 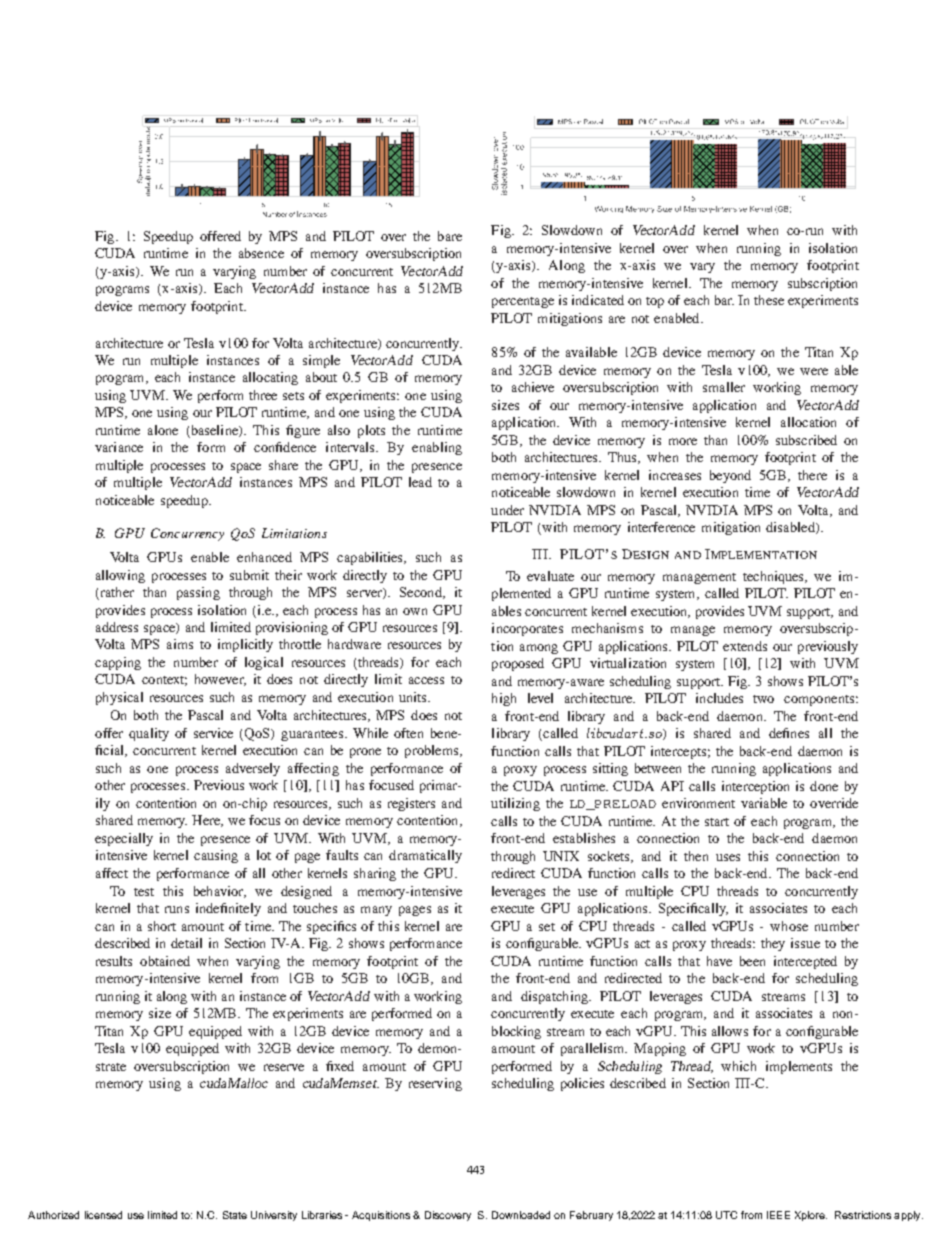 I want to click on whose, so click(x=789, y=926).
